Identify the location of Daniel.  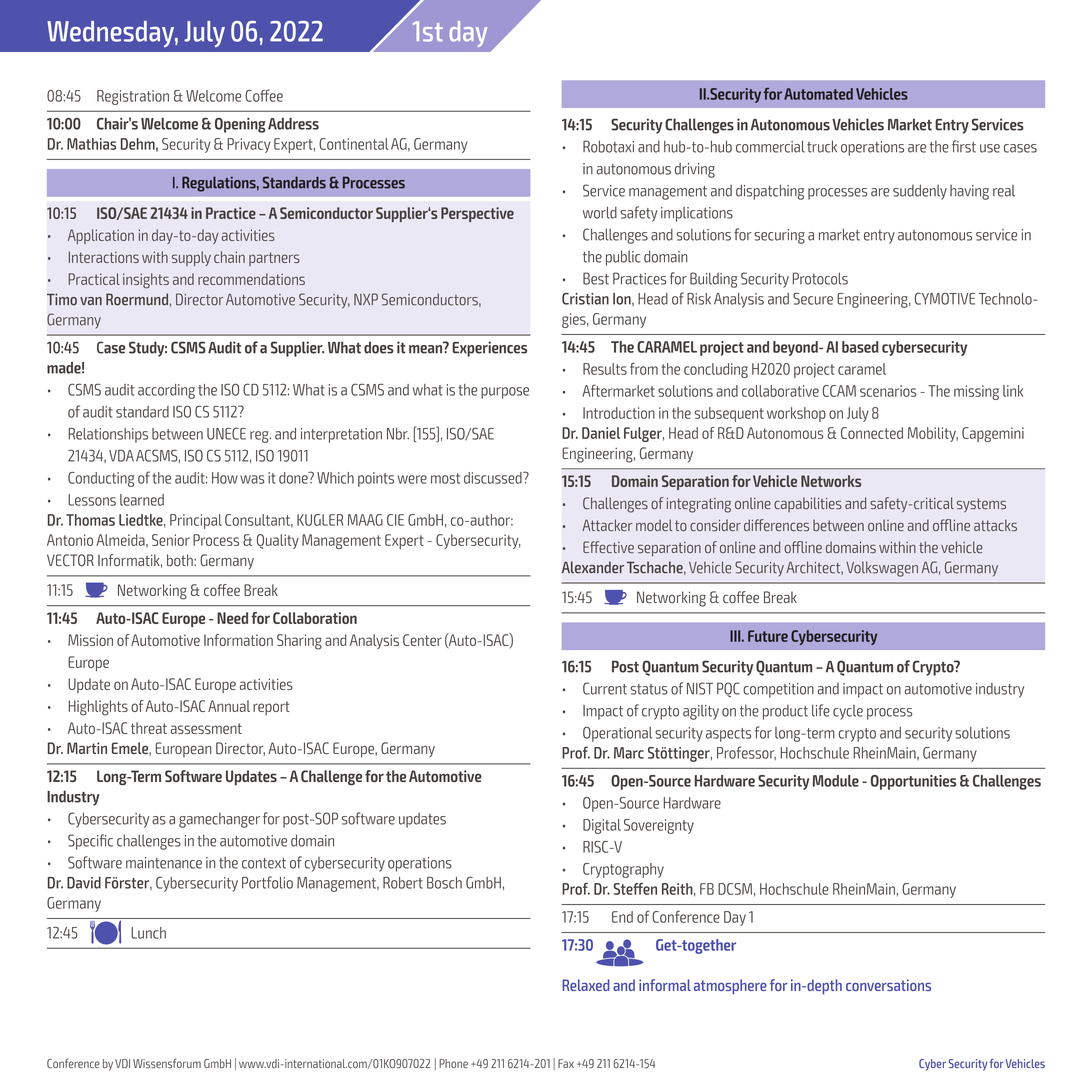
(601, 433).
